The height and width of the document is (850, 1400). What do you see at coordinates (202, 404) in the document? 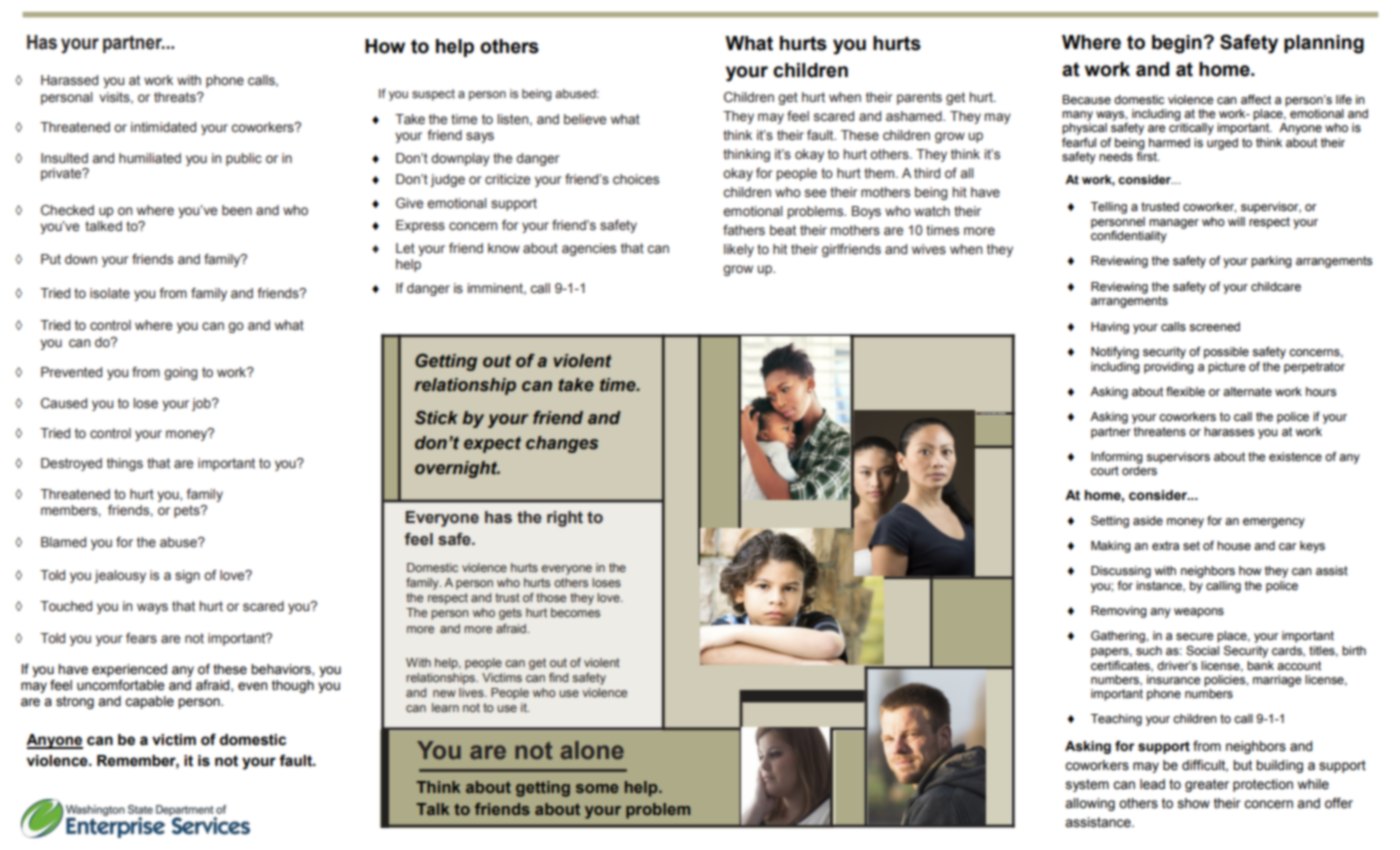
I see `job` at bounding box center [202, 404].
